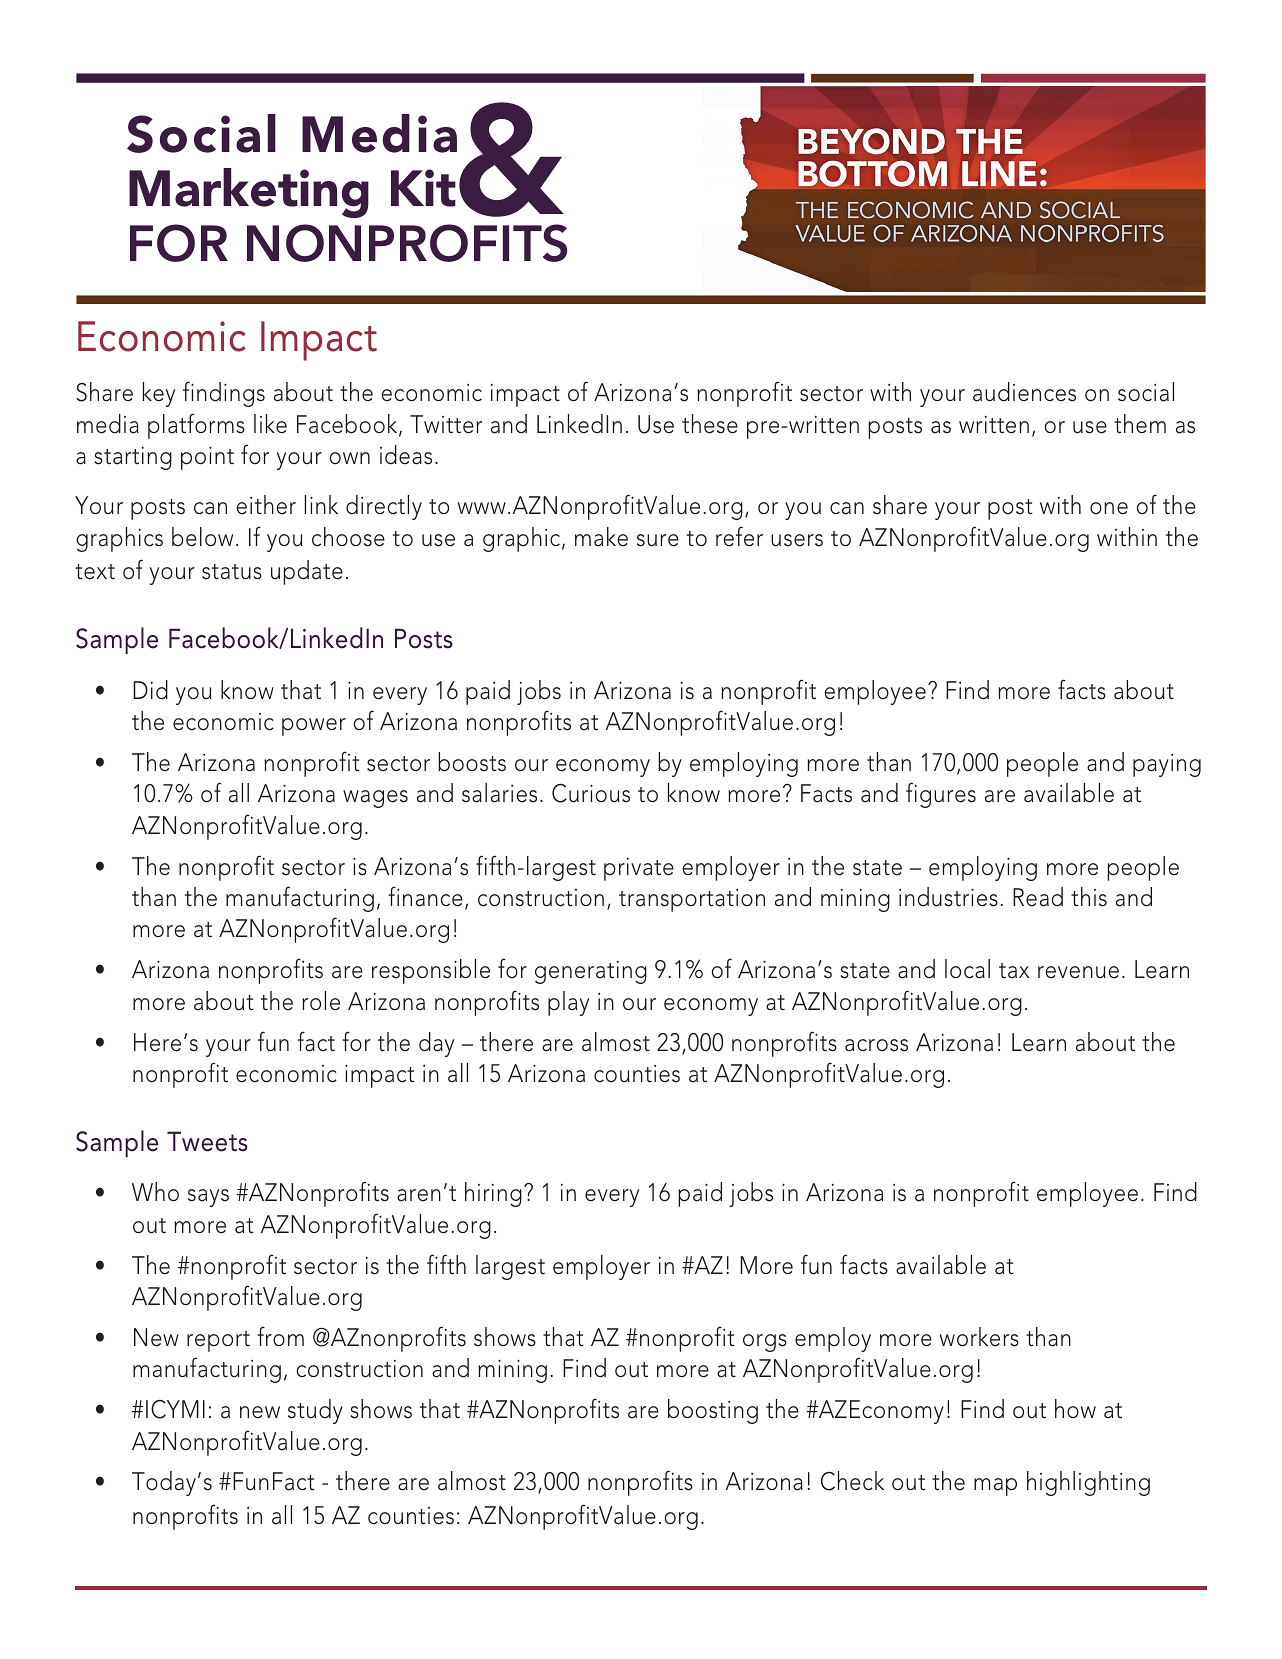 This page has width=1282, height=1659. What do you see at coordinates (876, 1045) in the page?
I see `across` at bounding box center [876, 1045].
